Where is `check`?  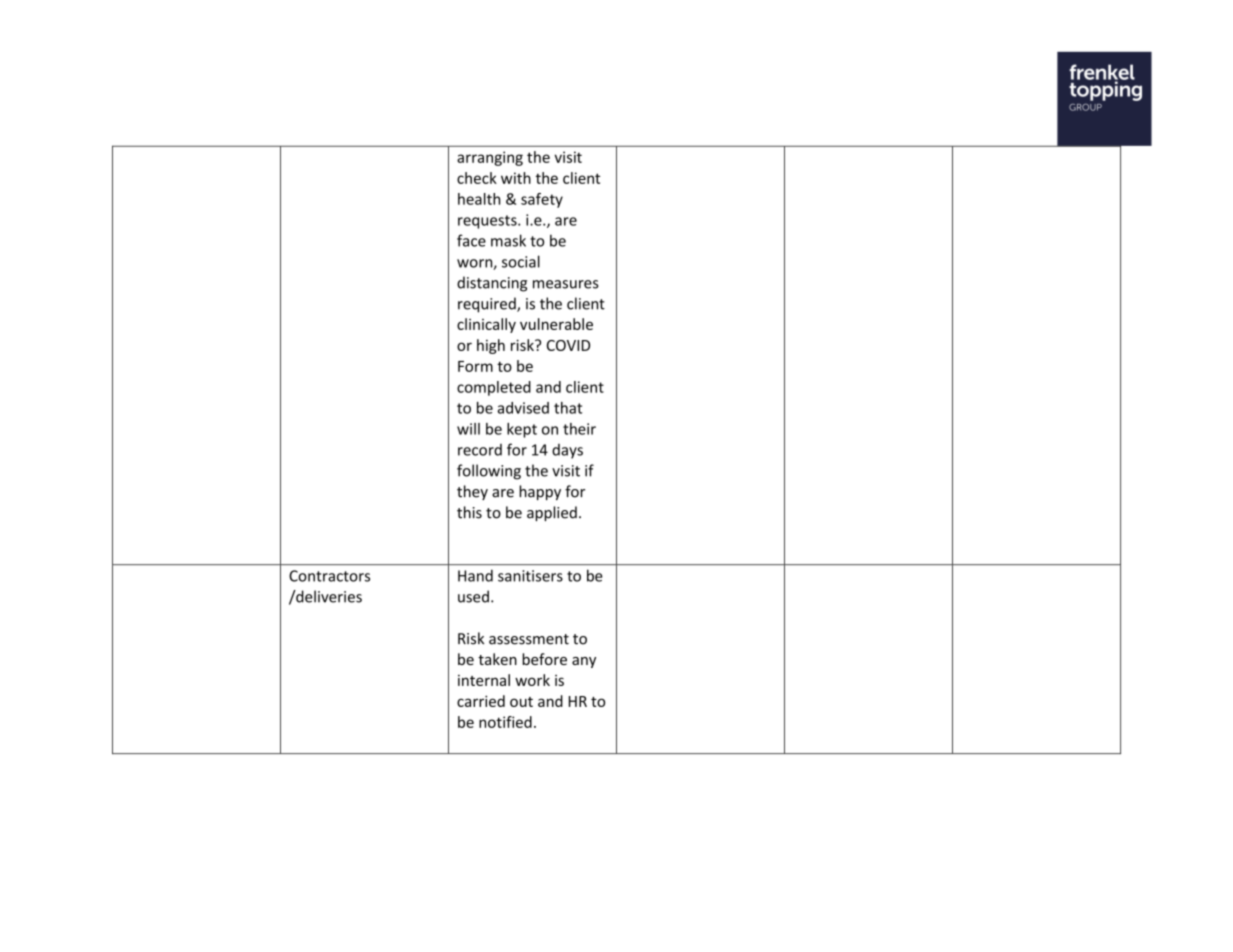 check is located at coordinates (477, 178).
